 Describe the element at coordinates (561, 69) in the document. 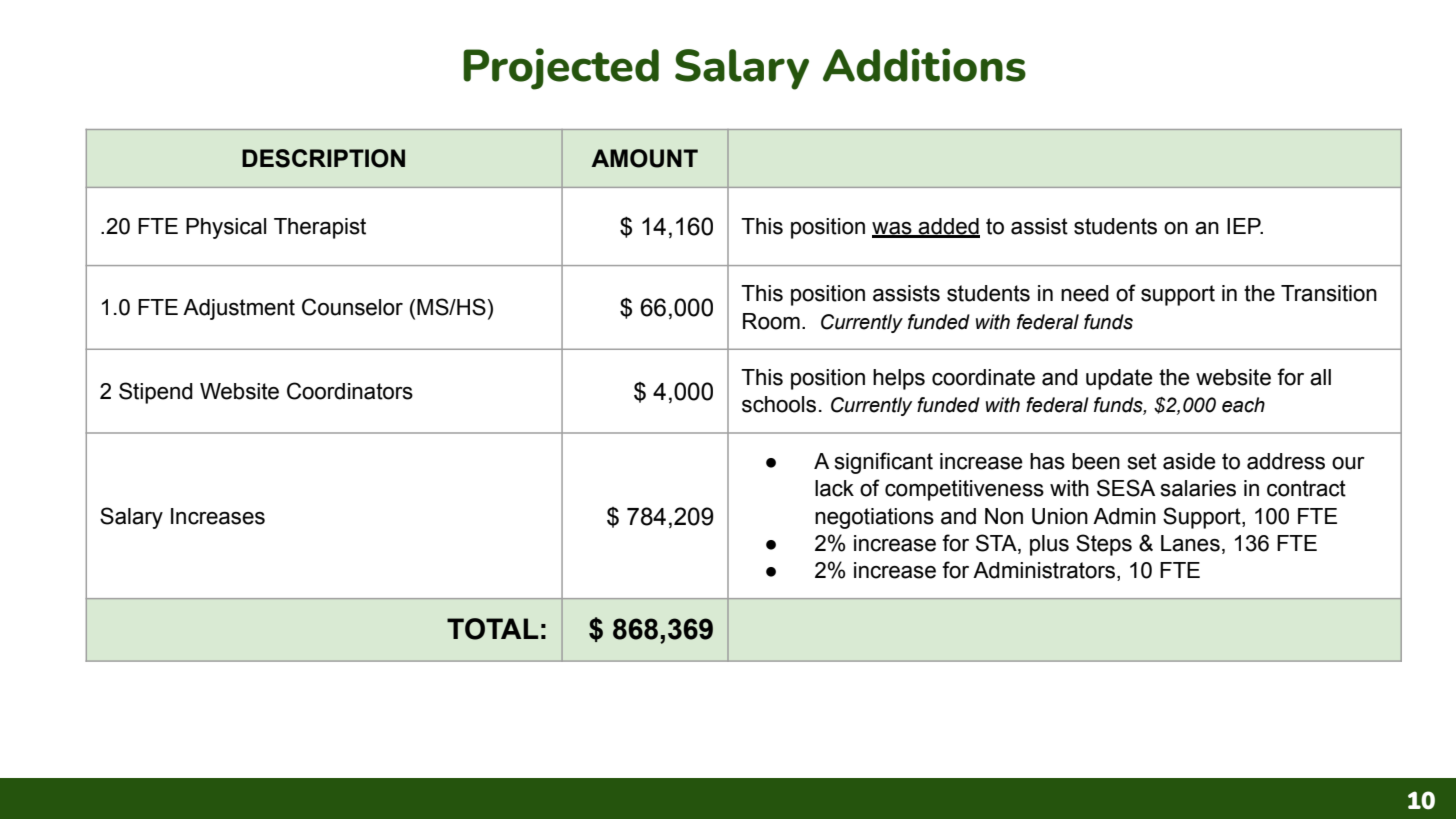

I see `Projected` at that location.
